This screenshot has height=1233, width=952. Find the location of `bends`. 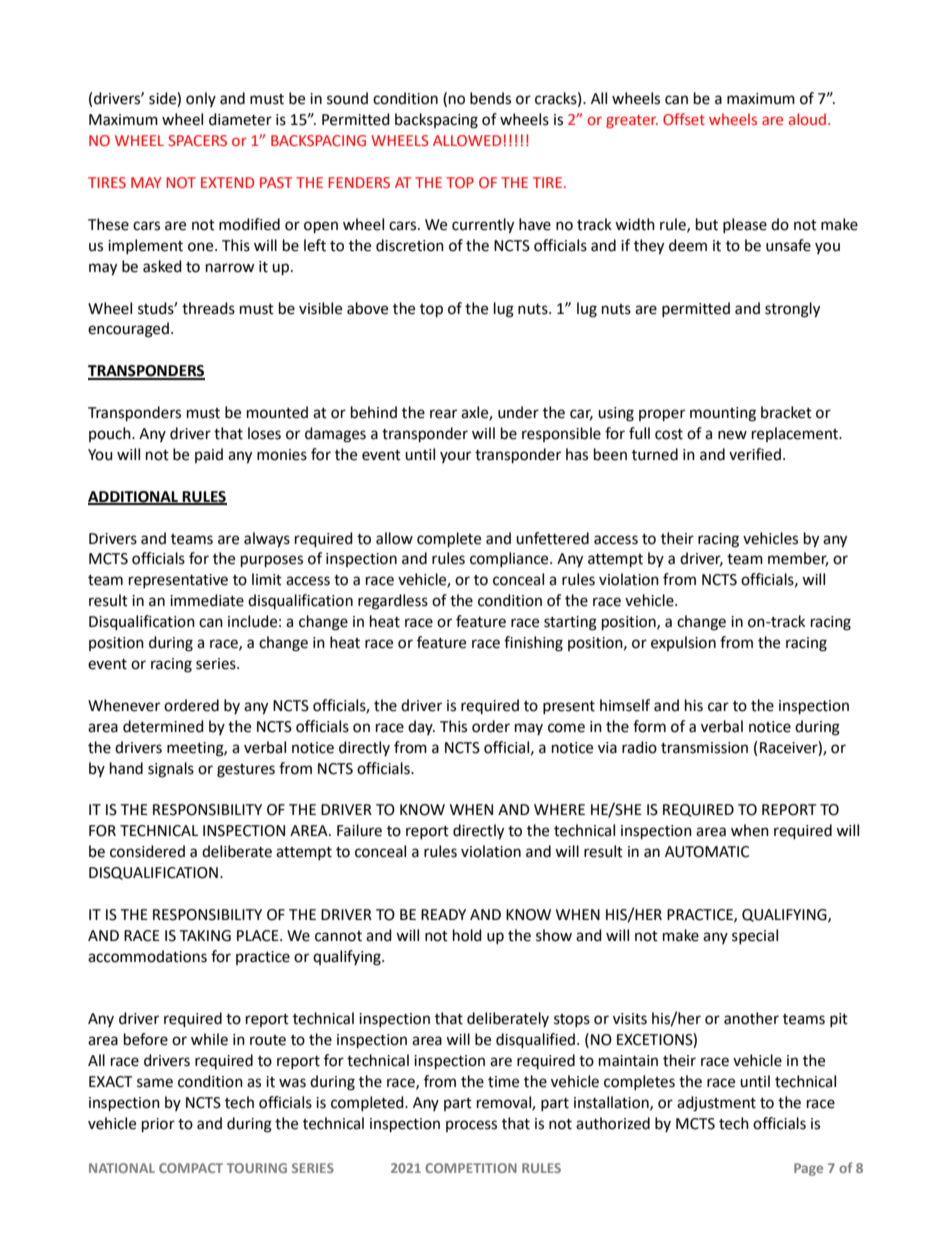

bends is located at coordinates (490, 98).
